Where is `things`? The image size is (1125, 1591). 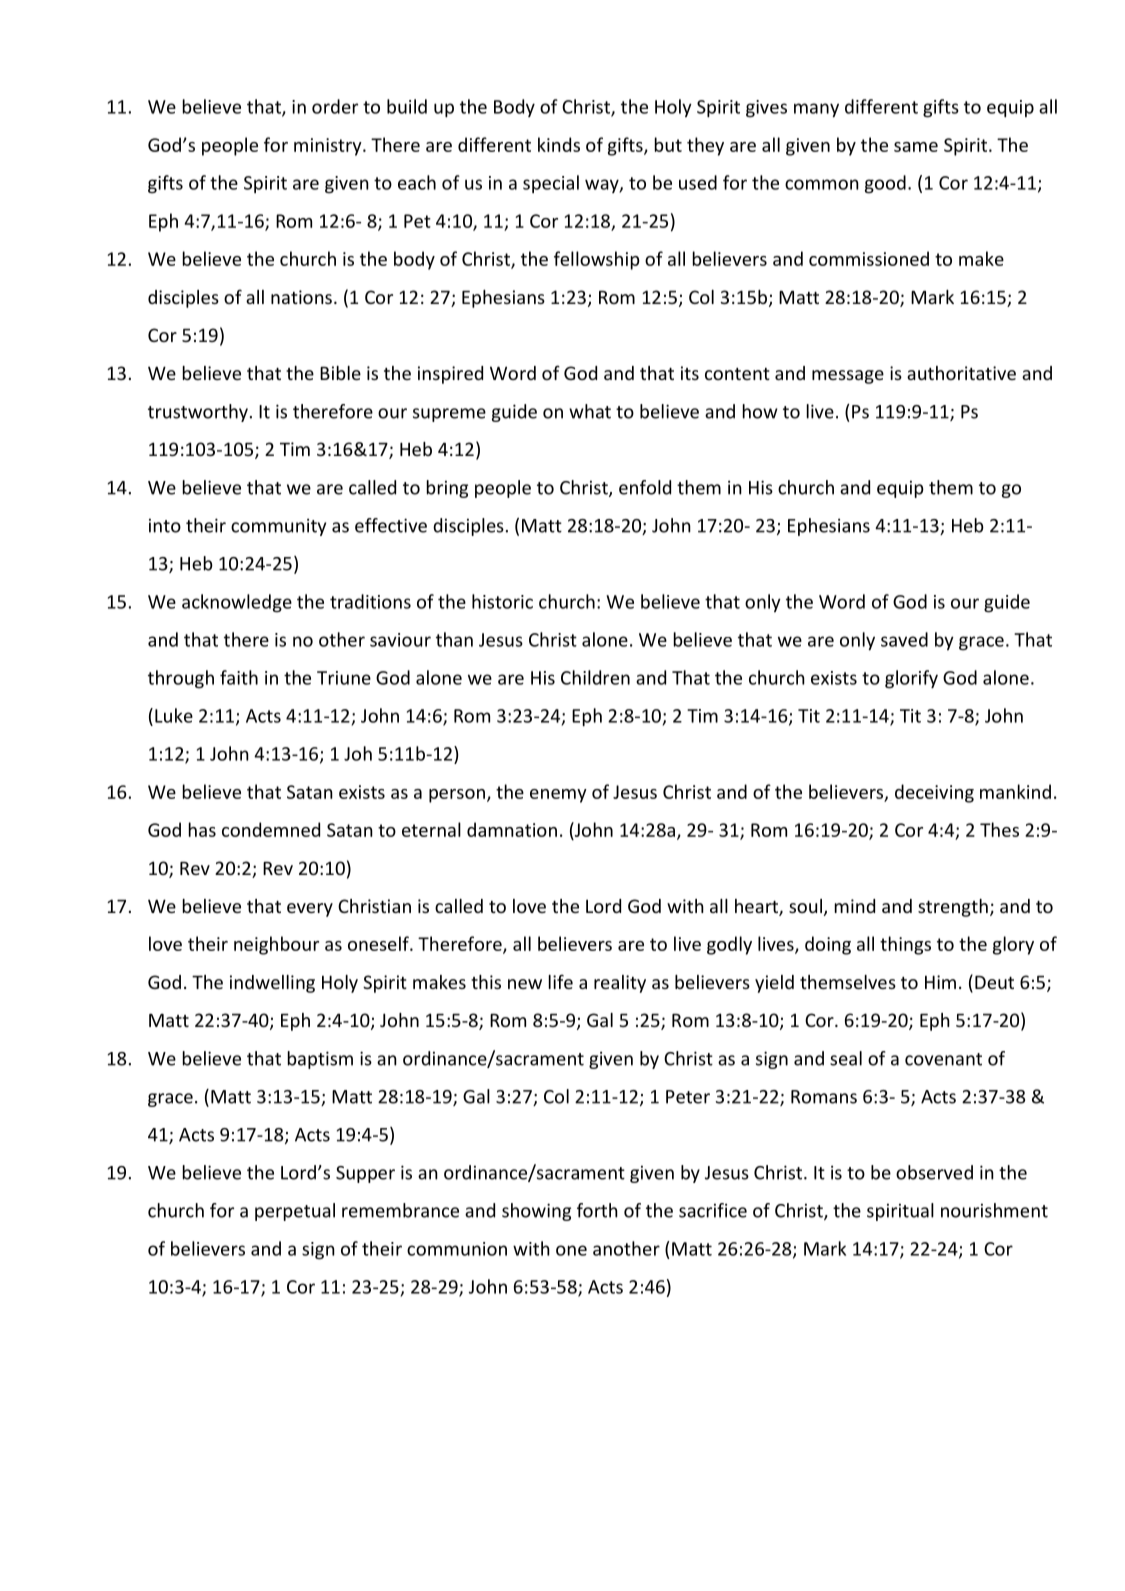 things is located at coordinates (905, 945).
